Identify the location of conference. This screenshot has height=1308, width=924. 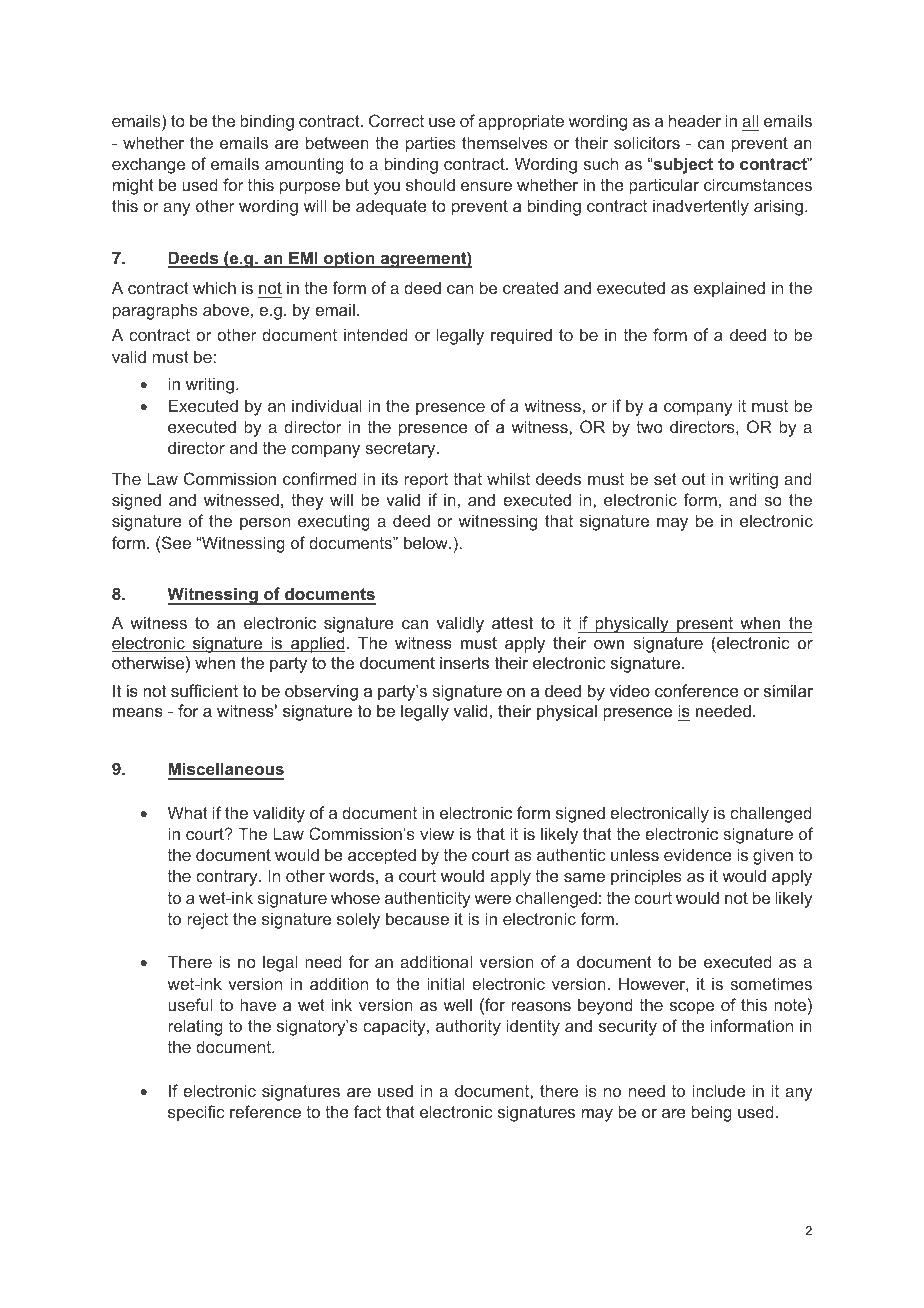
(697, 690).
